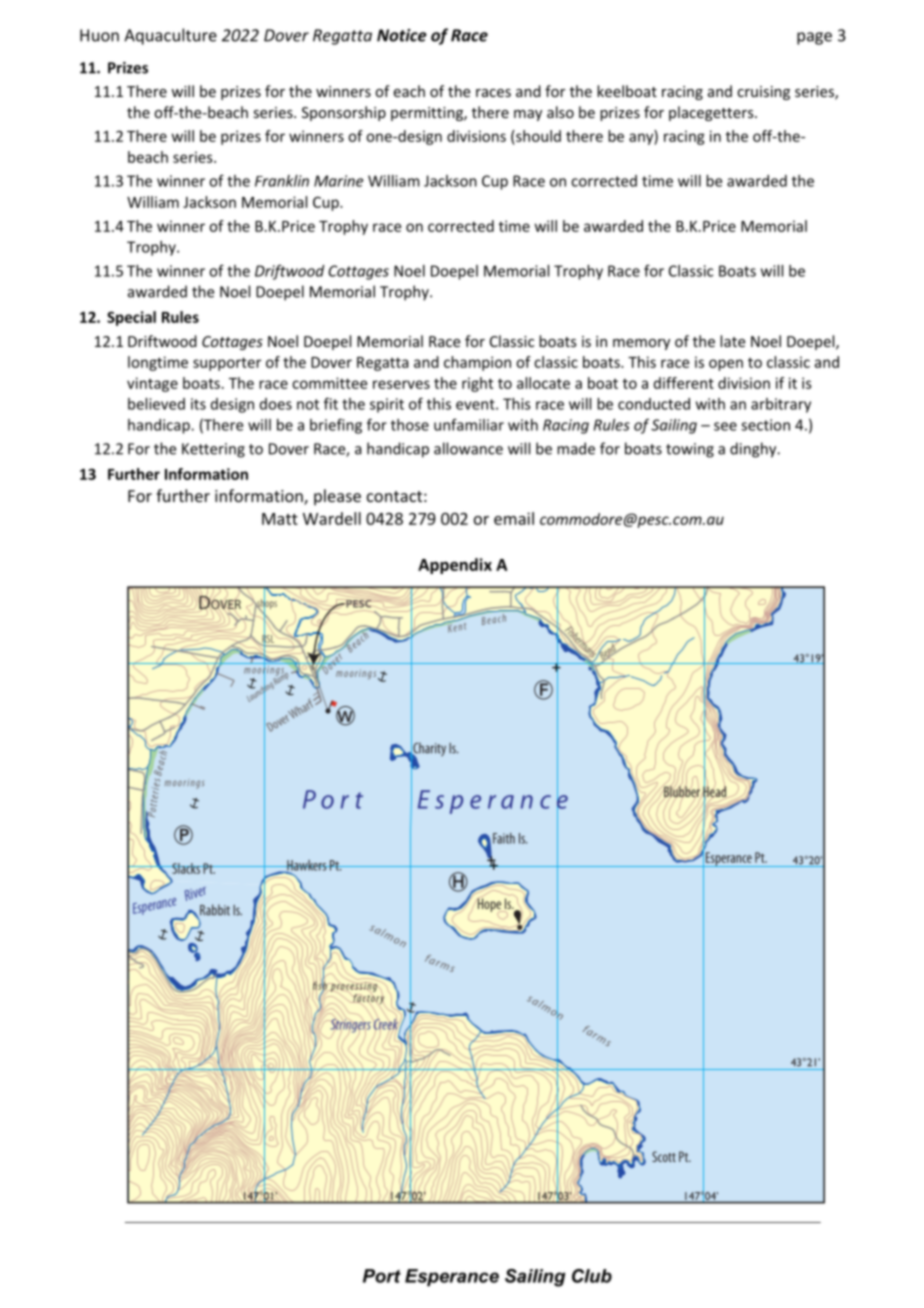 The width and height of the image is (924, 1308). What do you see at coordinates (664, 1156) in the image?
I see `Scott` at bounding box center [664, 1156].
